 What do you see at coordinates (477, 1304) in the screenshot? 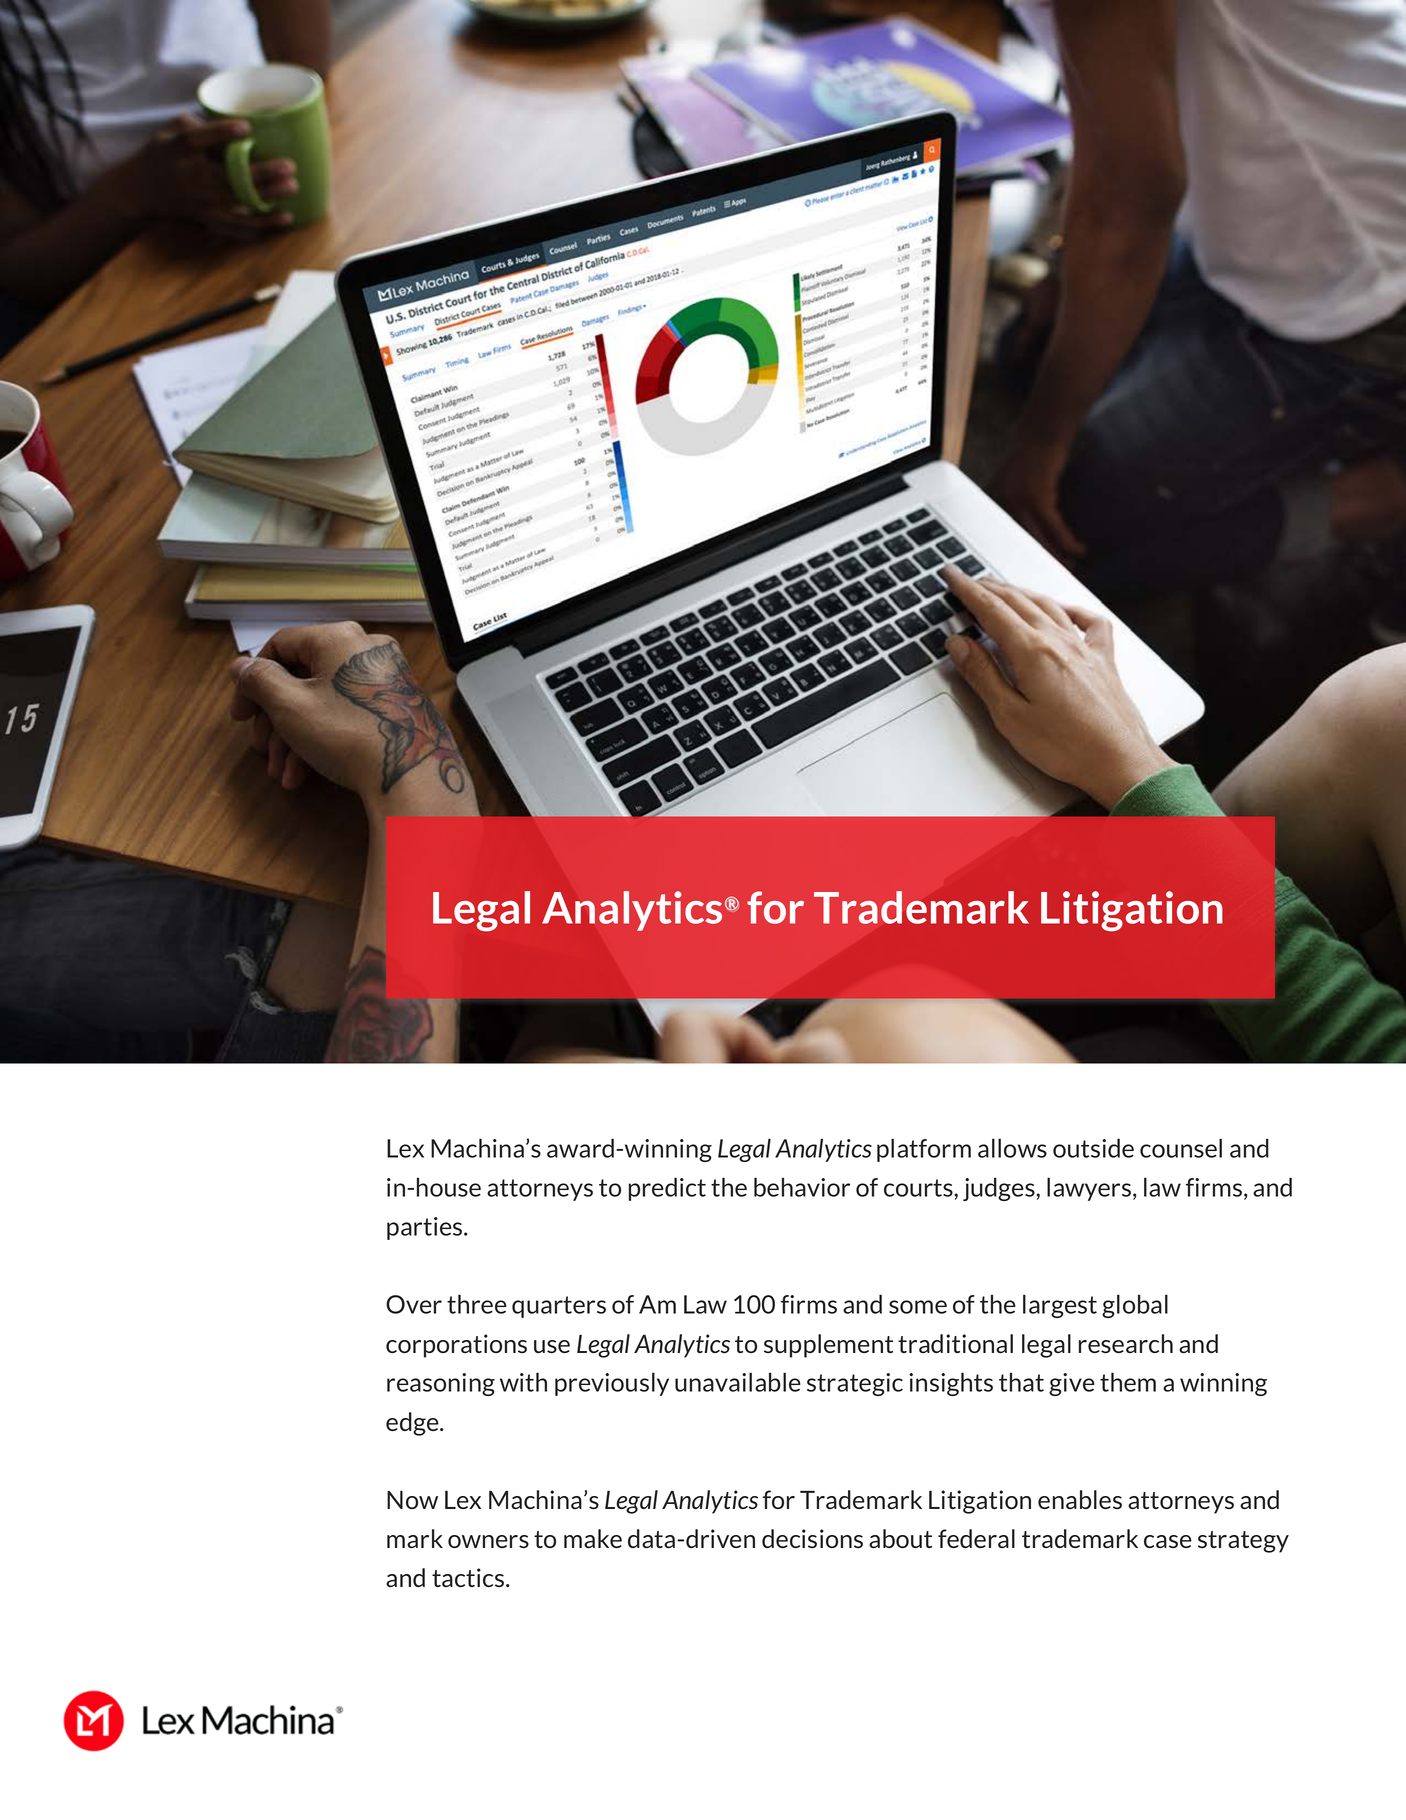
I see `three` at bounding box center [477, 1304].
